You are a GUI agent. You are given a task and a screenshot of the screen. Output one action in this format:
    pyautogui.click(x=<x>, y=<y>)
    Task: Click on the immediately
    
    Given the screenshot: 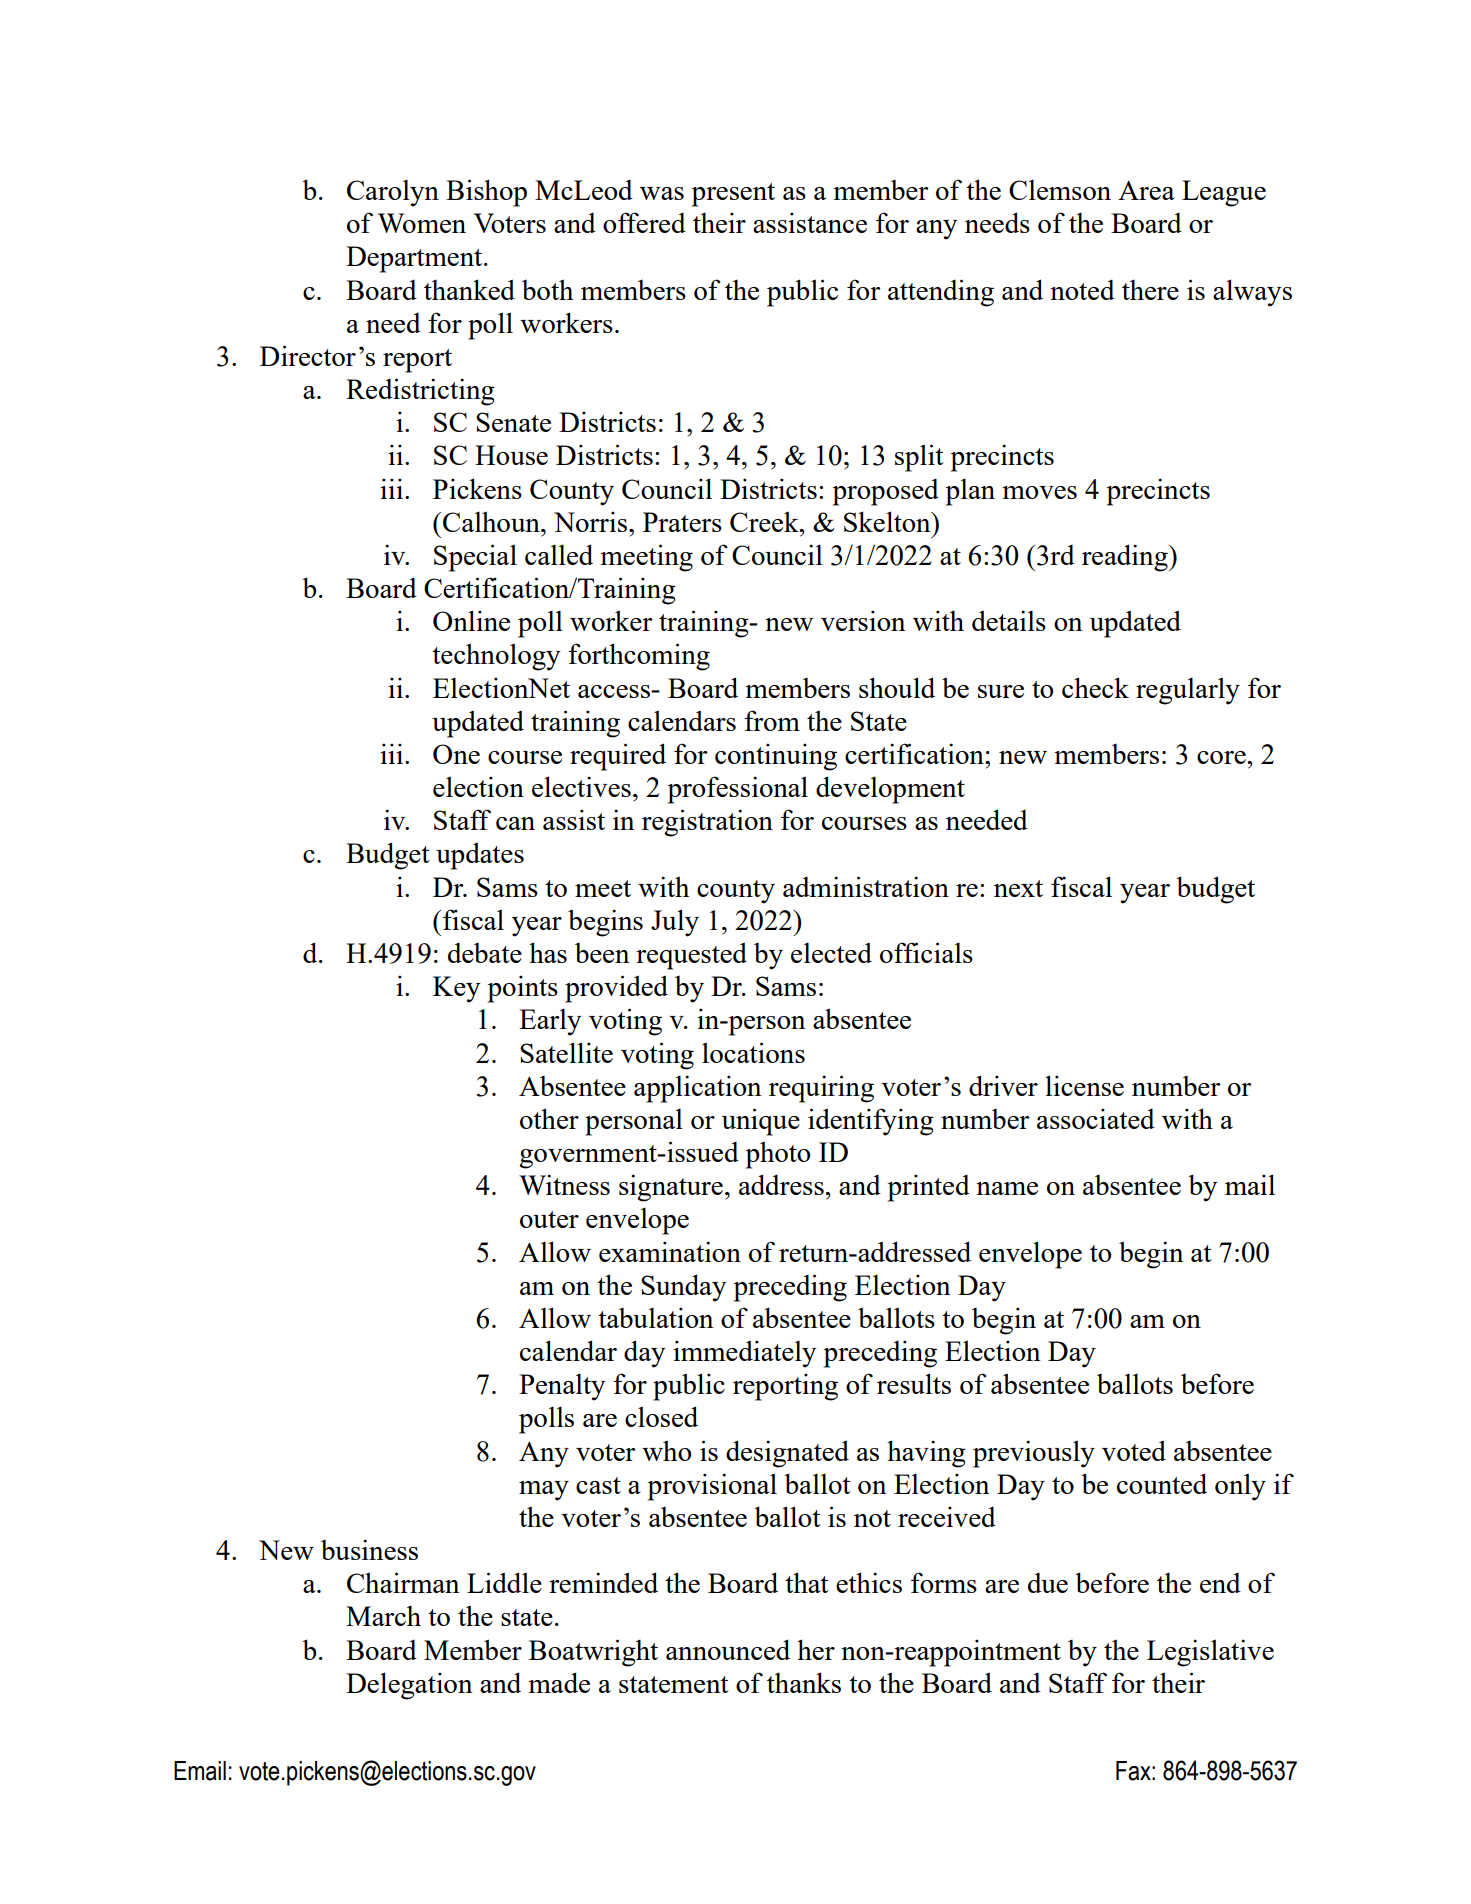 What is the action you would take?
    pyautogui.click(x=744, y=1354)
